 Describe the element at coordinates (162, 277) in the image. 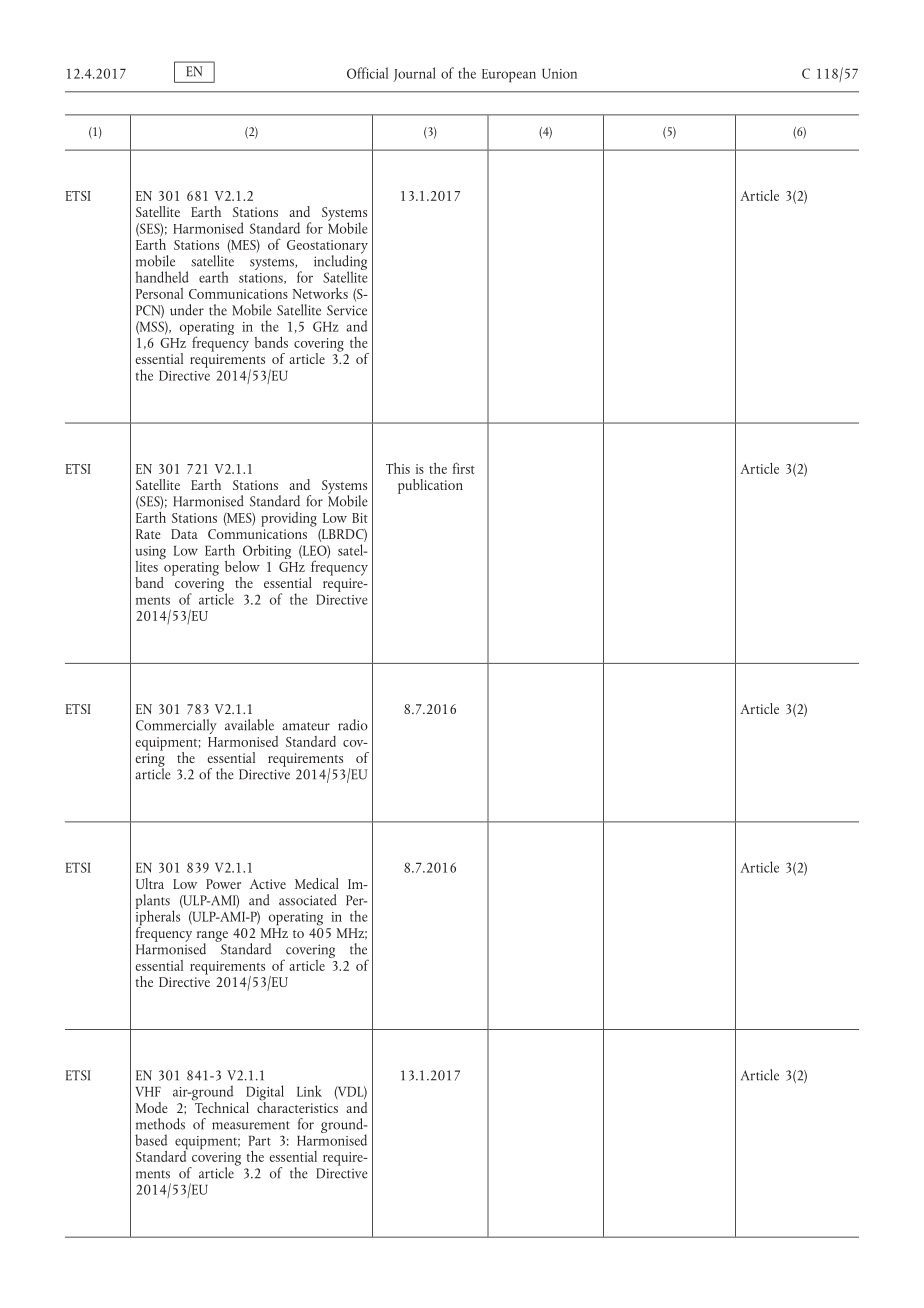

I see `handheld` at that location.
